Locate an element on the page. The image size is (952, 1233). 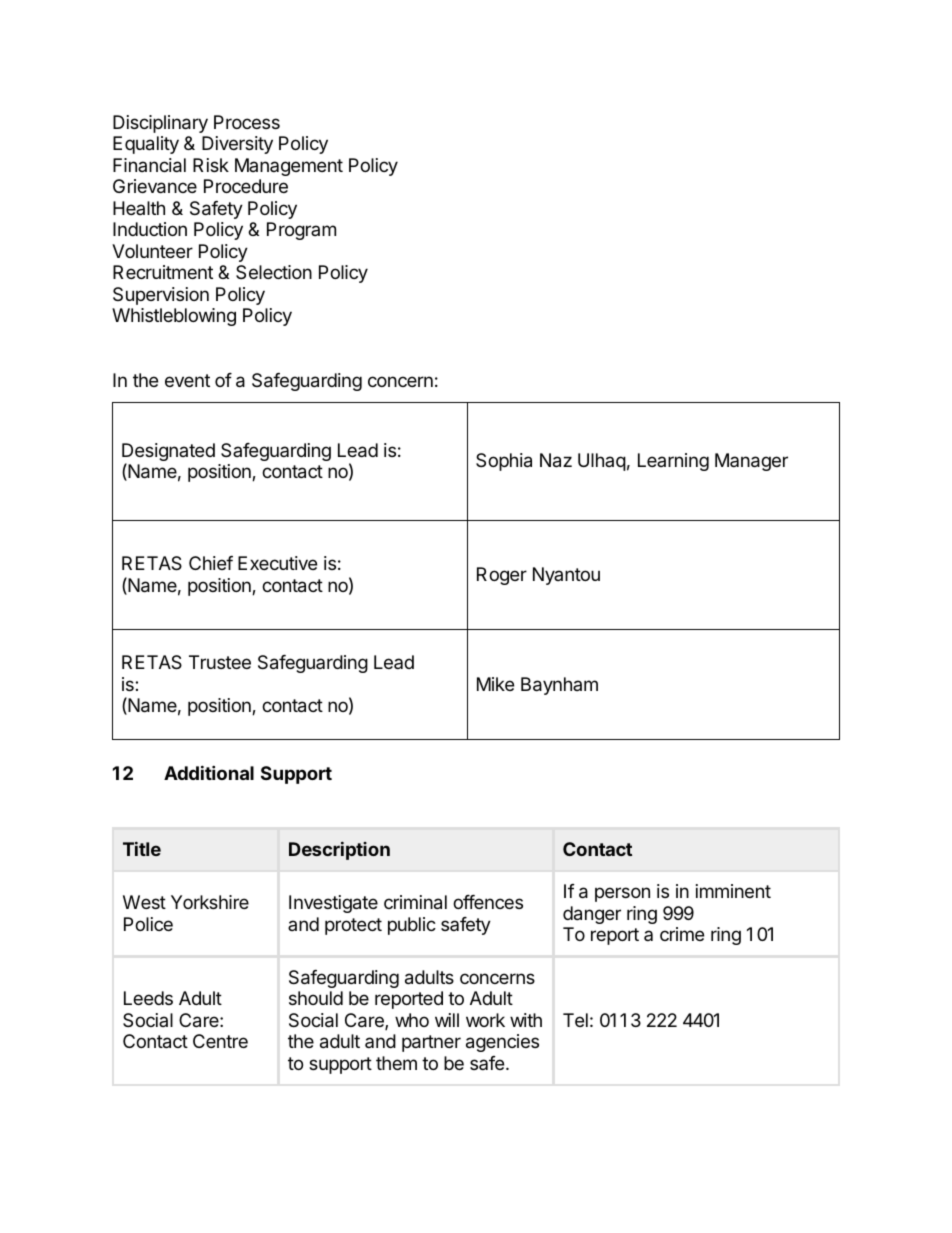
partner is located at coordinates (431, 1043).
